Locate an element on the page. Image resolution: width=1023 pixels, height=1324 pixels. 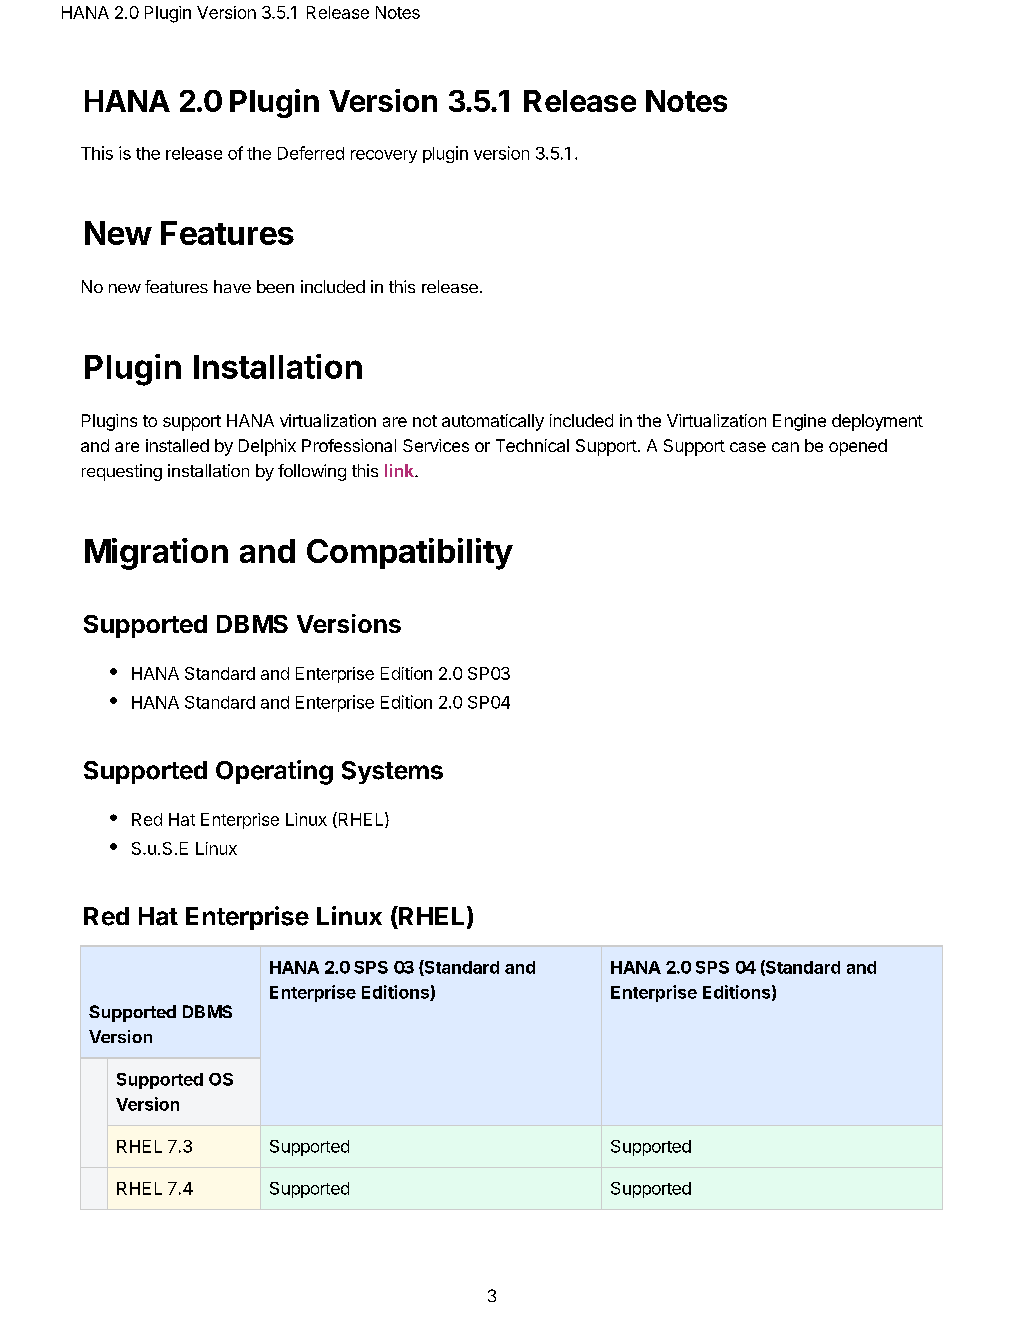
Engine is located at coordinates (799, 422).
